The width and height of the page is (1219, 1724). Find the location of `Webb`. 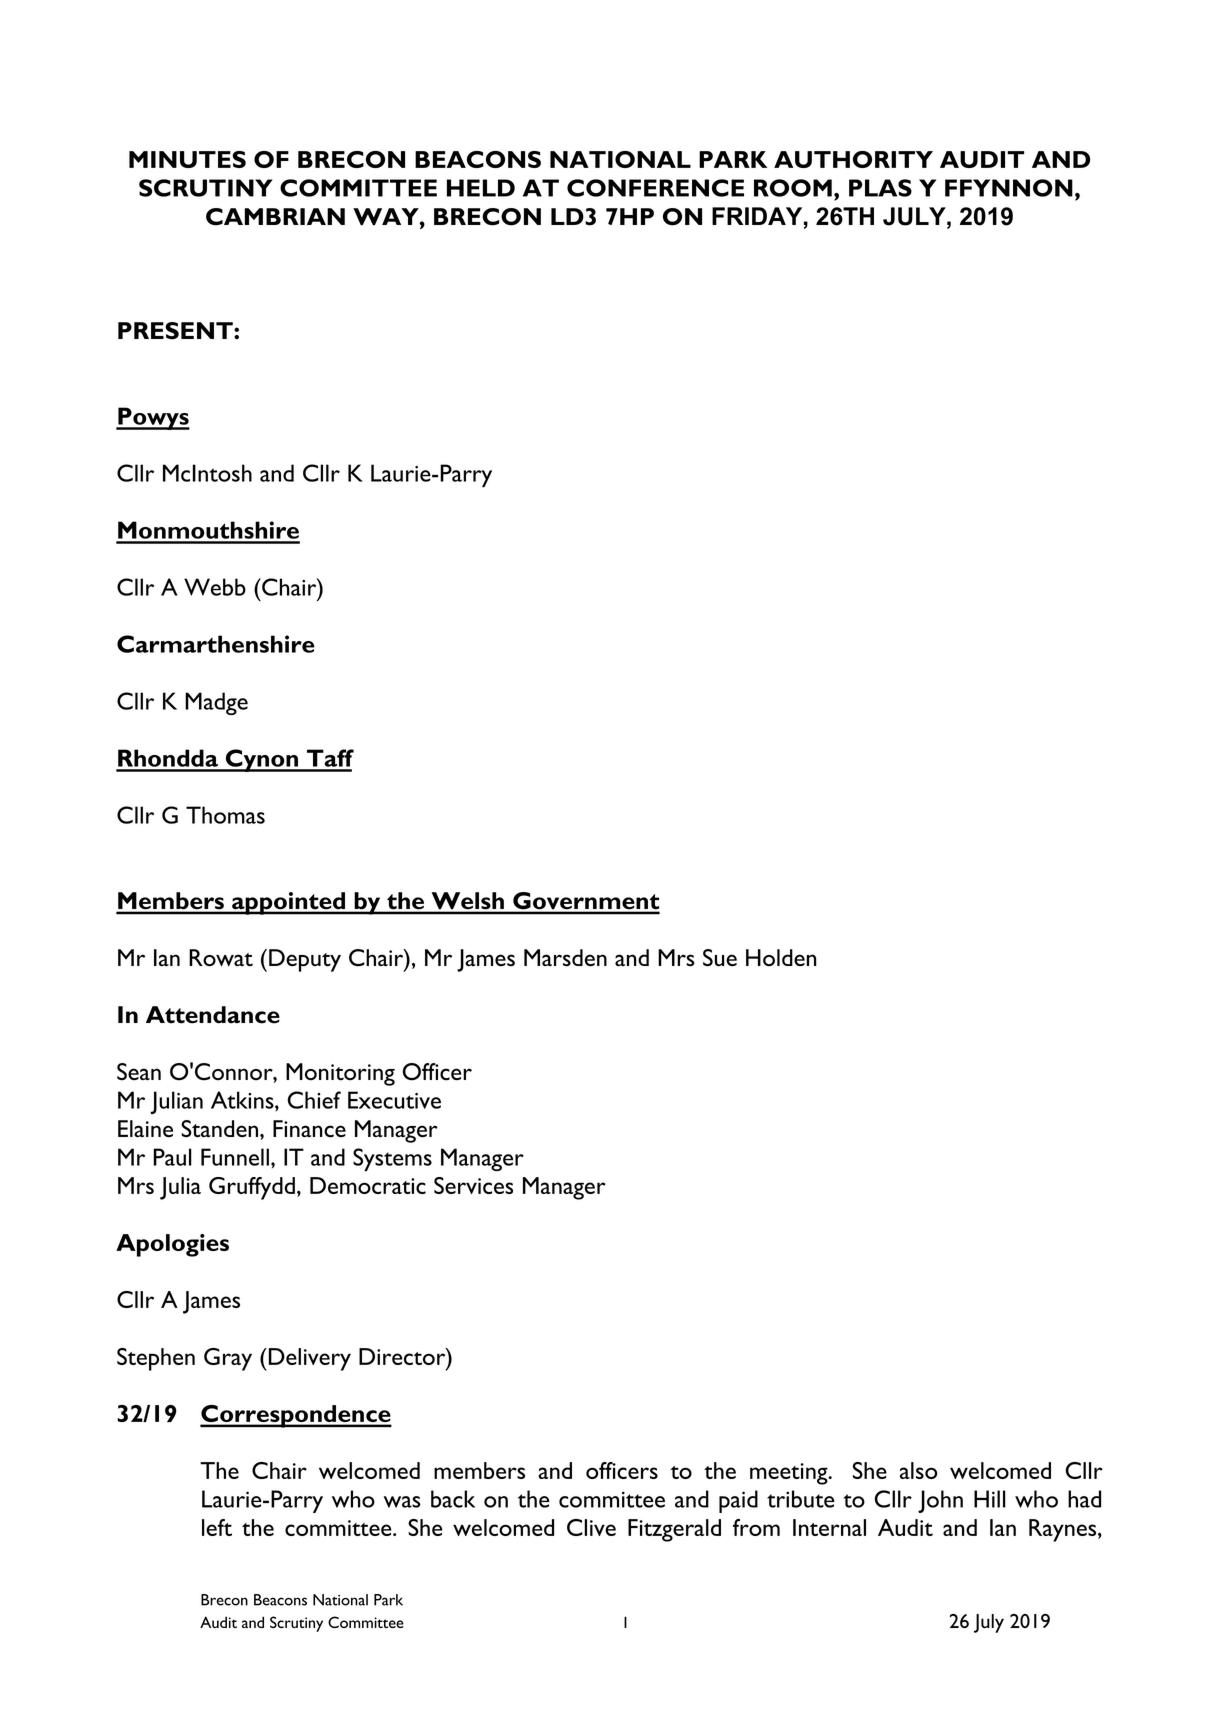

Webb is located at coordinates (215, 587).
